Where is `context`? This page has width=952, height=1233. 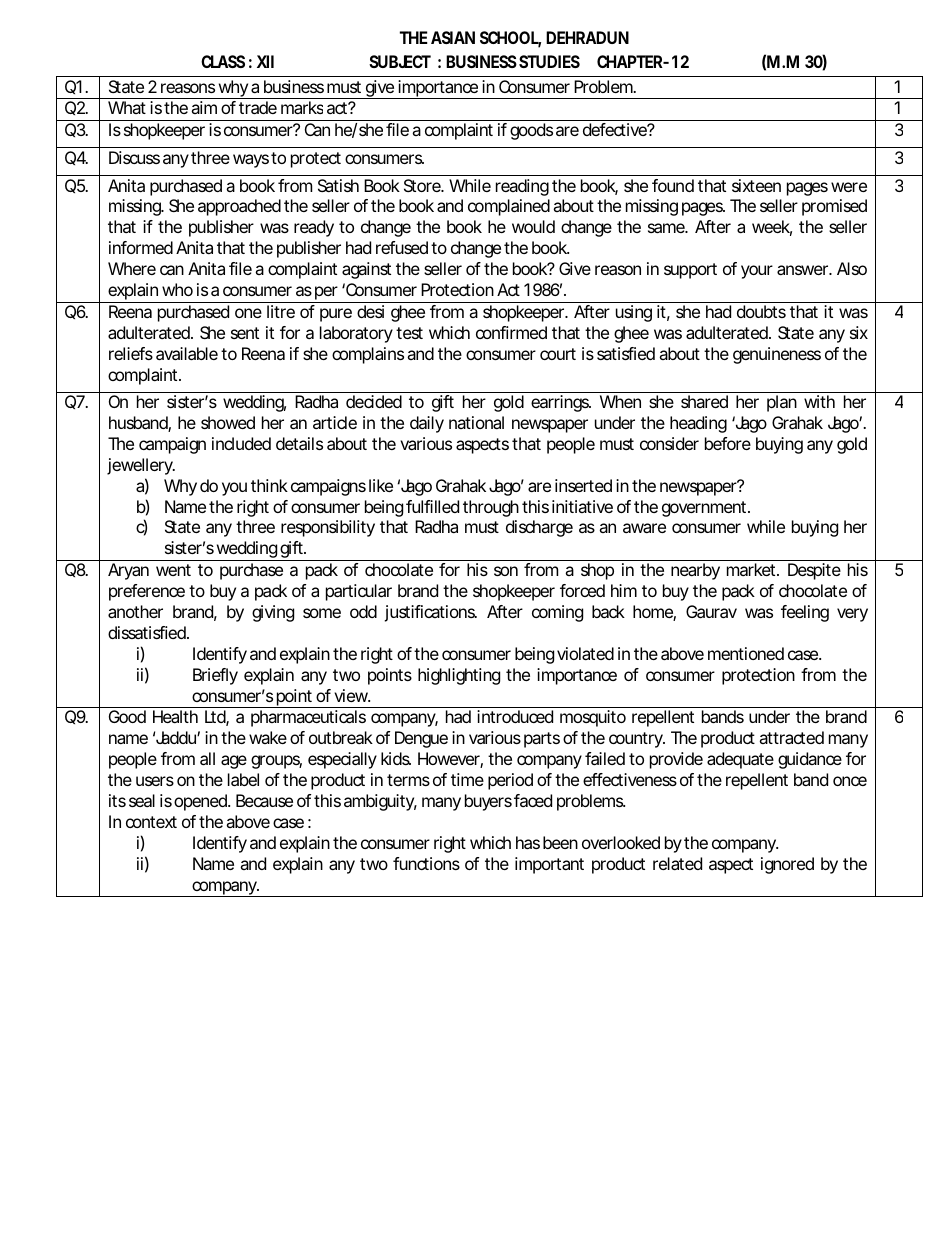
context is located at coordinates (151, 822).
